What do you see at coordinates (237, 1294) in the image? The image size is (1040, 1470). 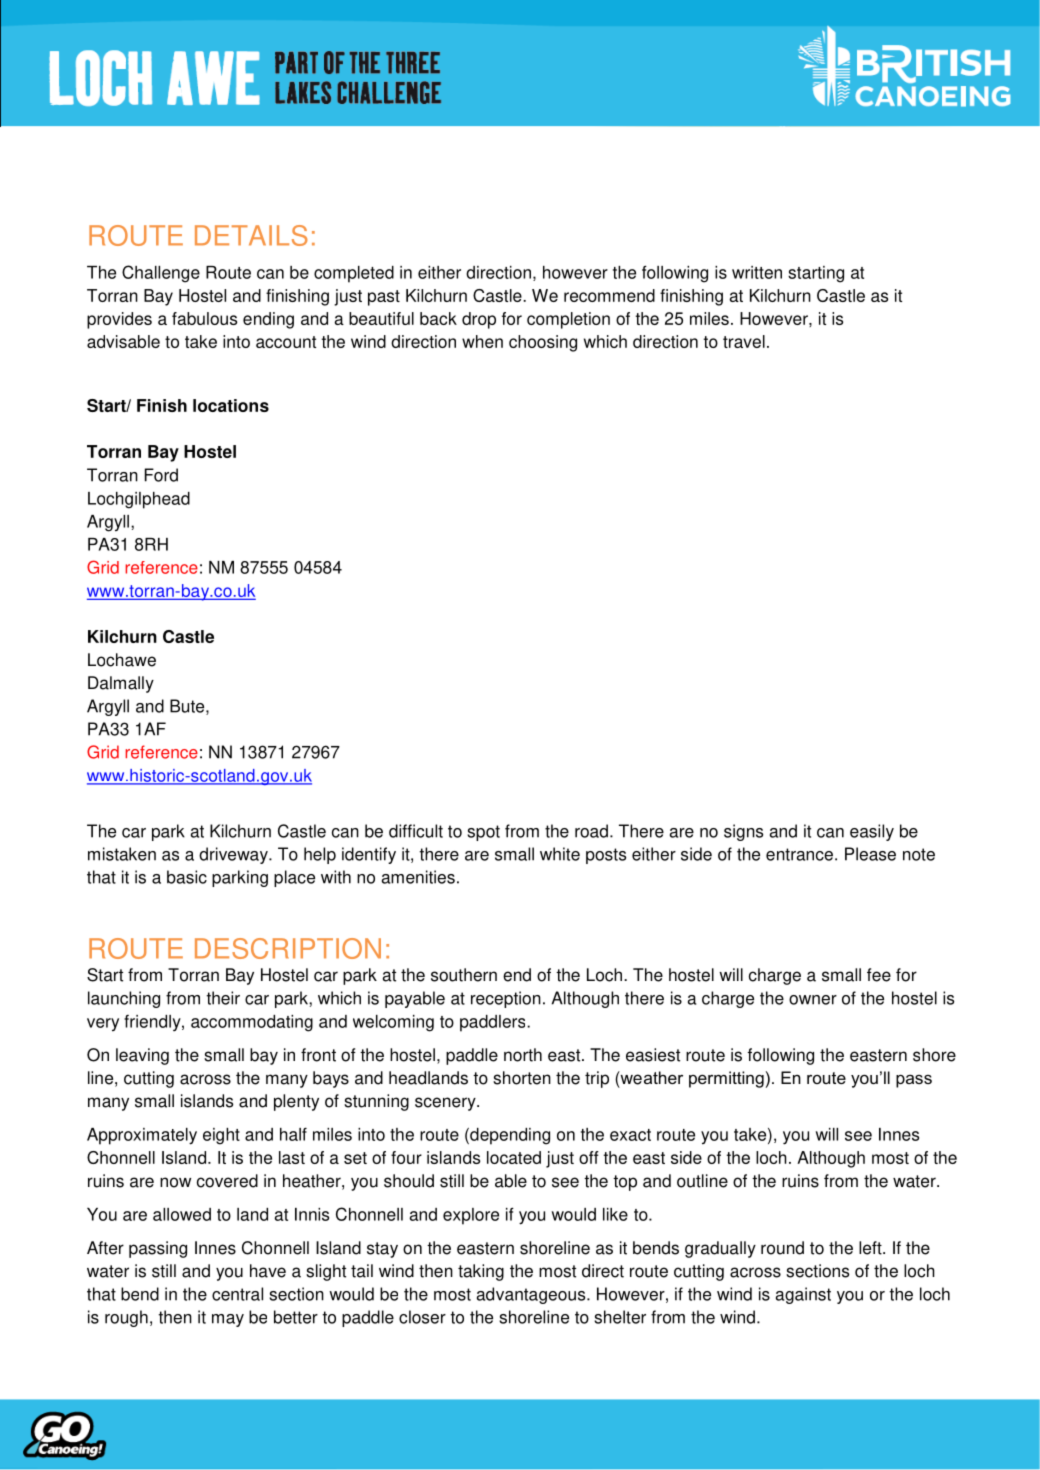 I see `central` at bounding box center [237, 1294].
